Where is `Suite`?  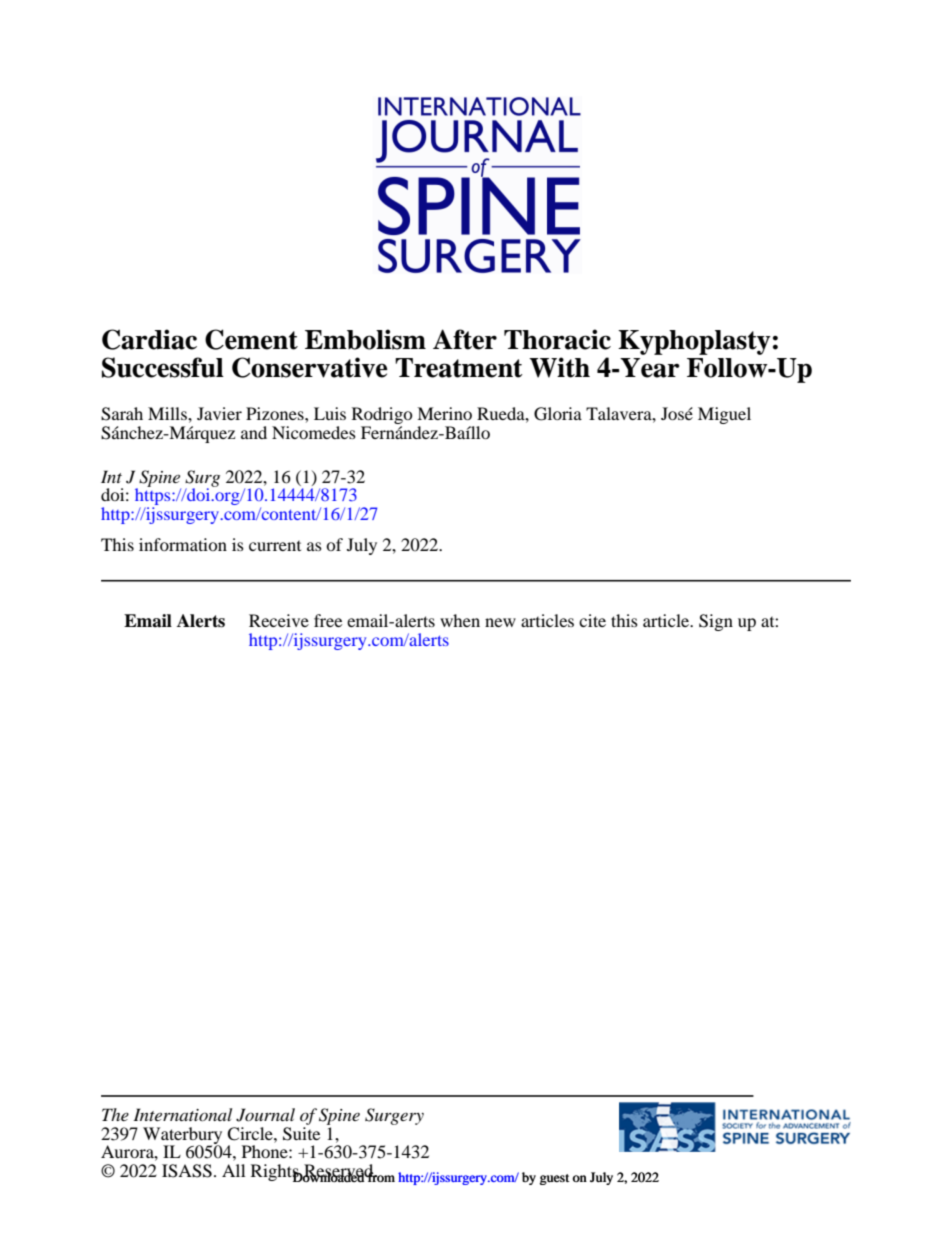 Suite is located at coordinates (301, 1132).
